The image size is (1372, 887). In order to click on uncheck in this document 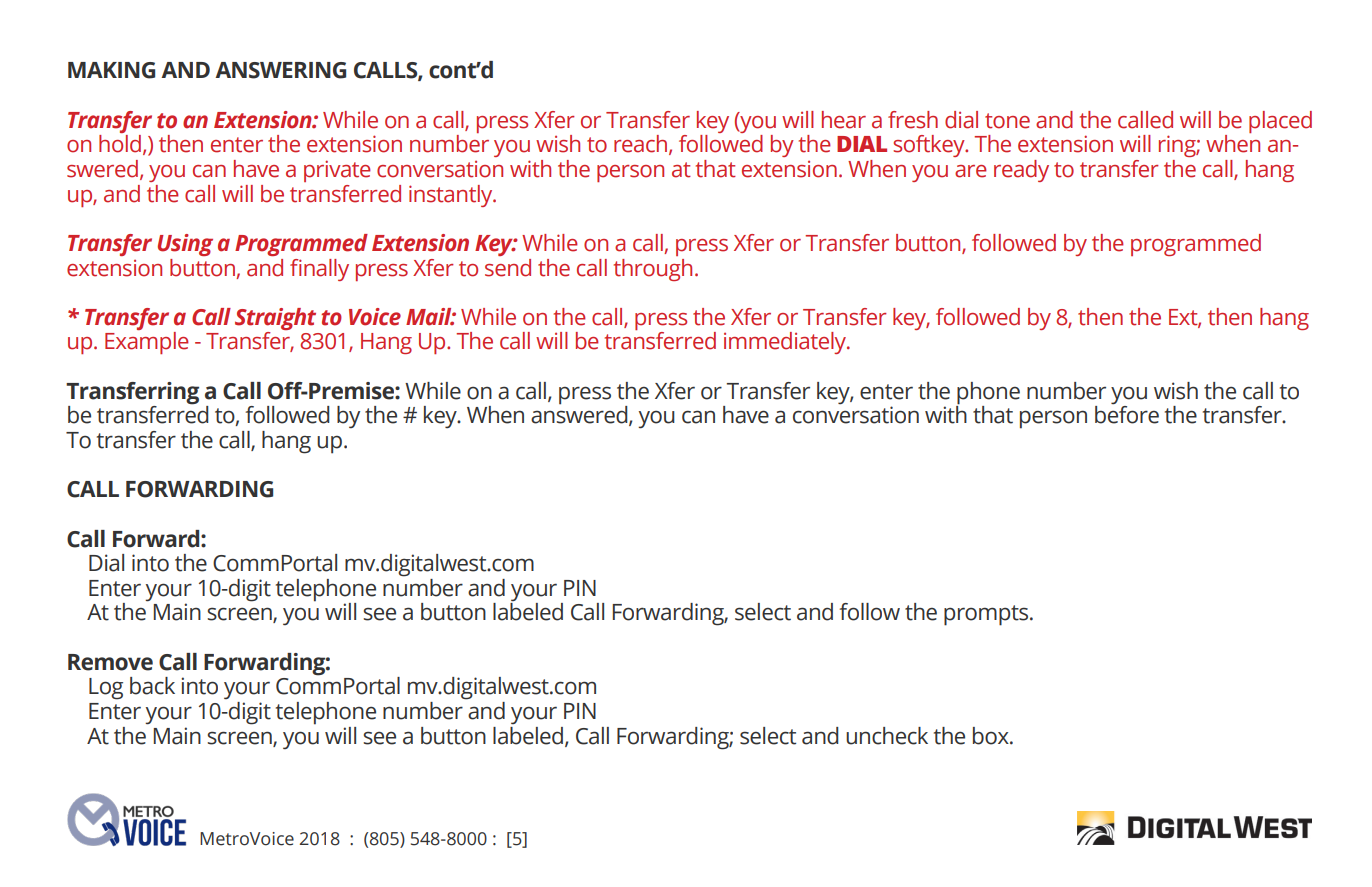, I will do `click(887, 736)`.
